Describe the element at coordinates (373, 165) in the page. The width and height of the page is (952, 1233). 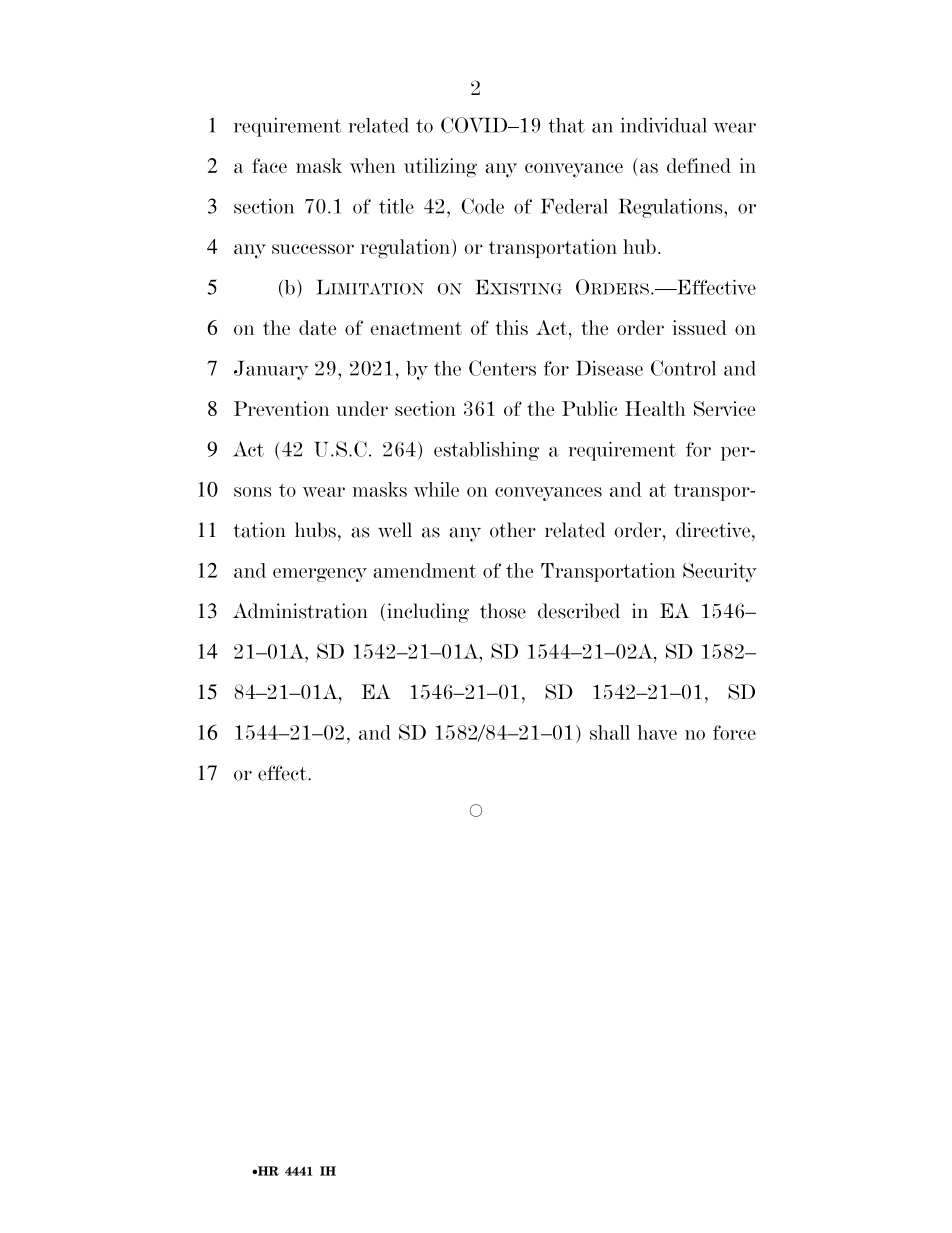
I see `when` at that location.
